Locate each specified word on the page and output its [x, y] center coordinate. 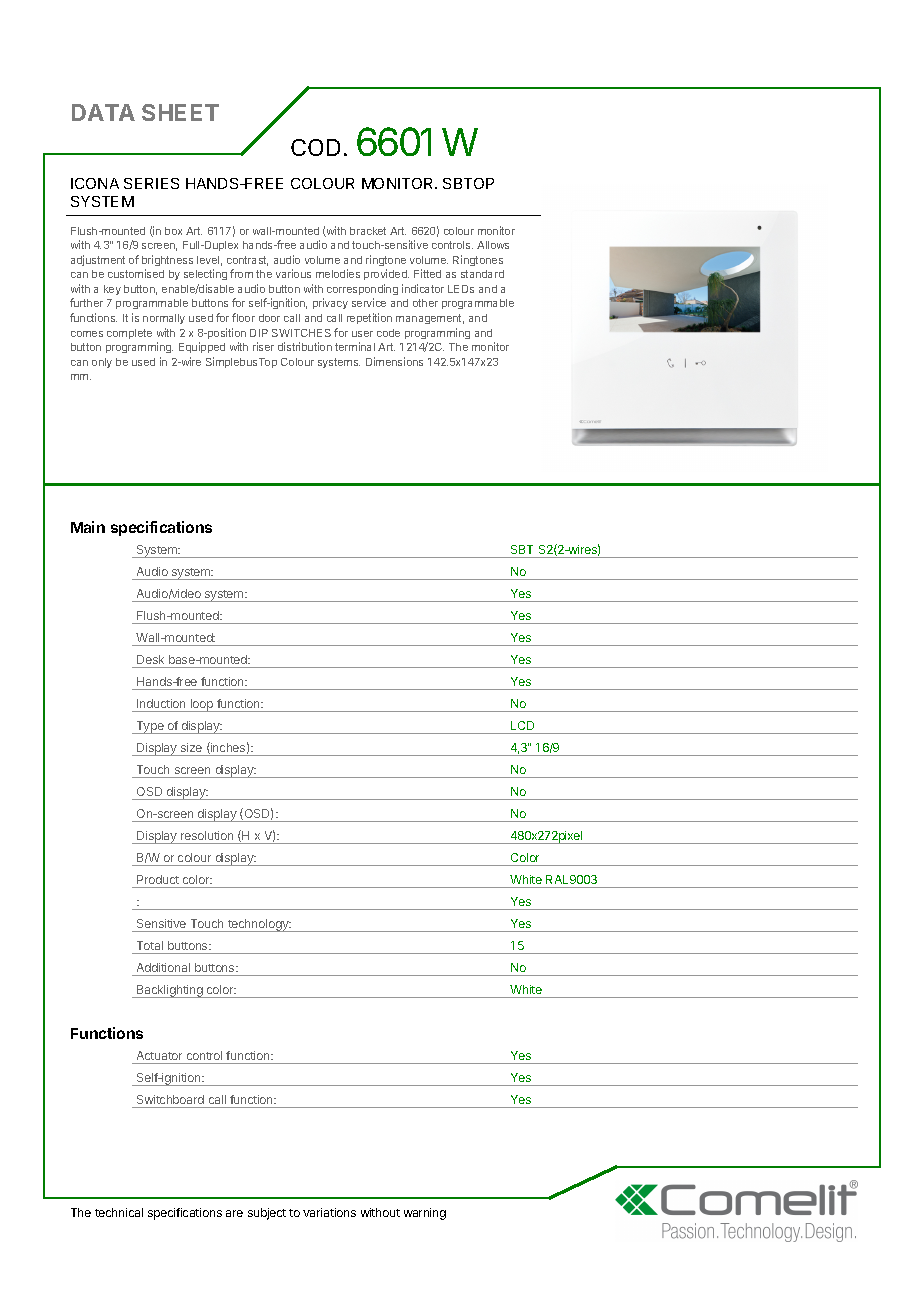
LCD [522, 725]
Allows [493, 245]
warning [425, 1214]
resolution [207, 835]
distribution [305, 346]
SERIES [151, 183]
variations [329, 1212]
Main [88, 527]
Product [158, 879]
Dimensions [394, 361]
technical [119, 1212]
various [293, 273]
